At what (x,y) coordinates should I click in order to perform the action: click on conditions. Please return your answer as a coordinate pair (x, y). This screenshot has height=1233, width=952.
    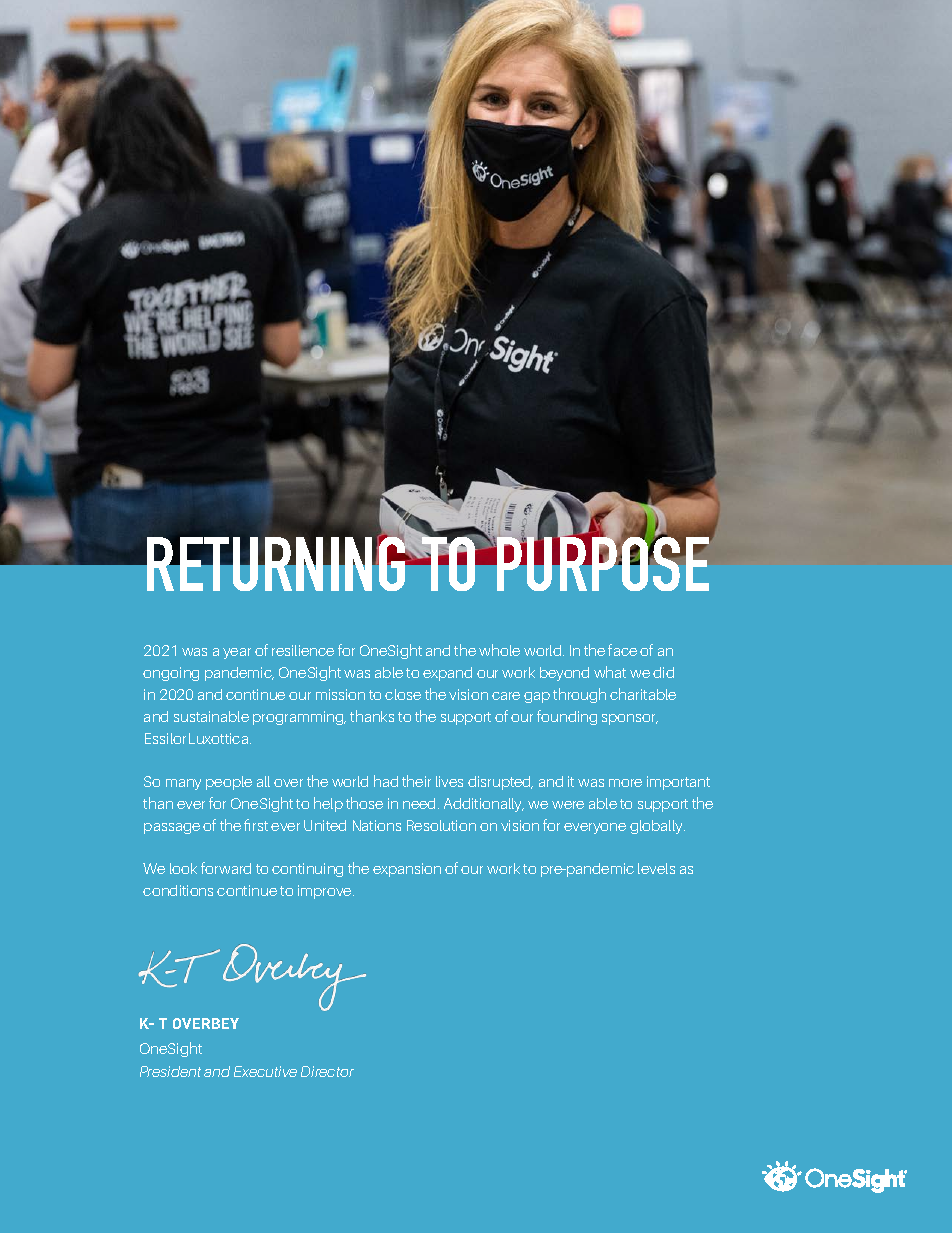
    Looking at the image, I should click on (178, 890).
